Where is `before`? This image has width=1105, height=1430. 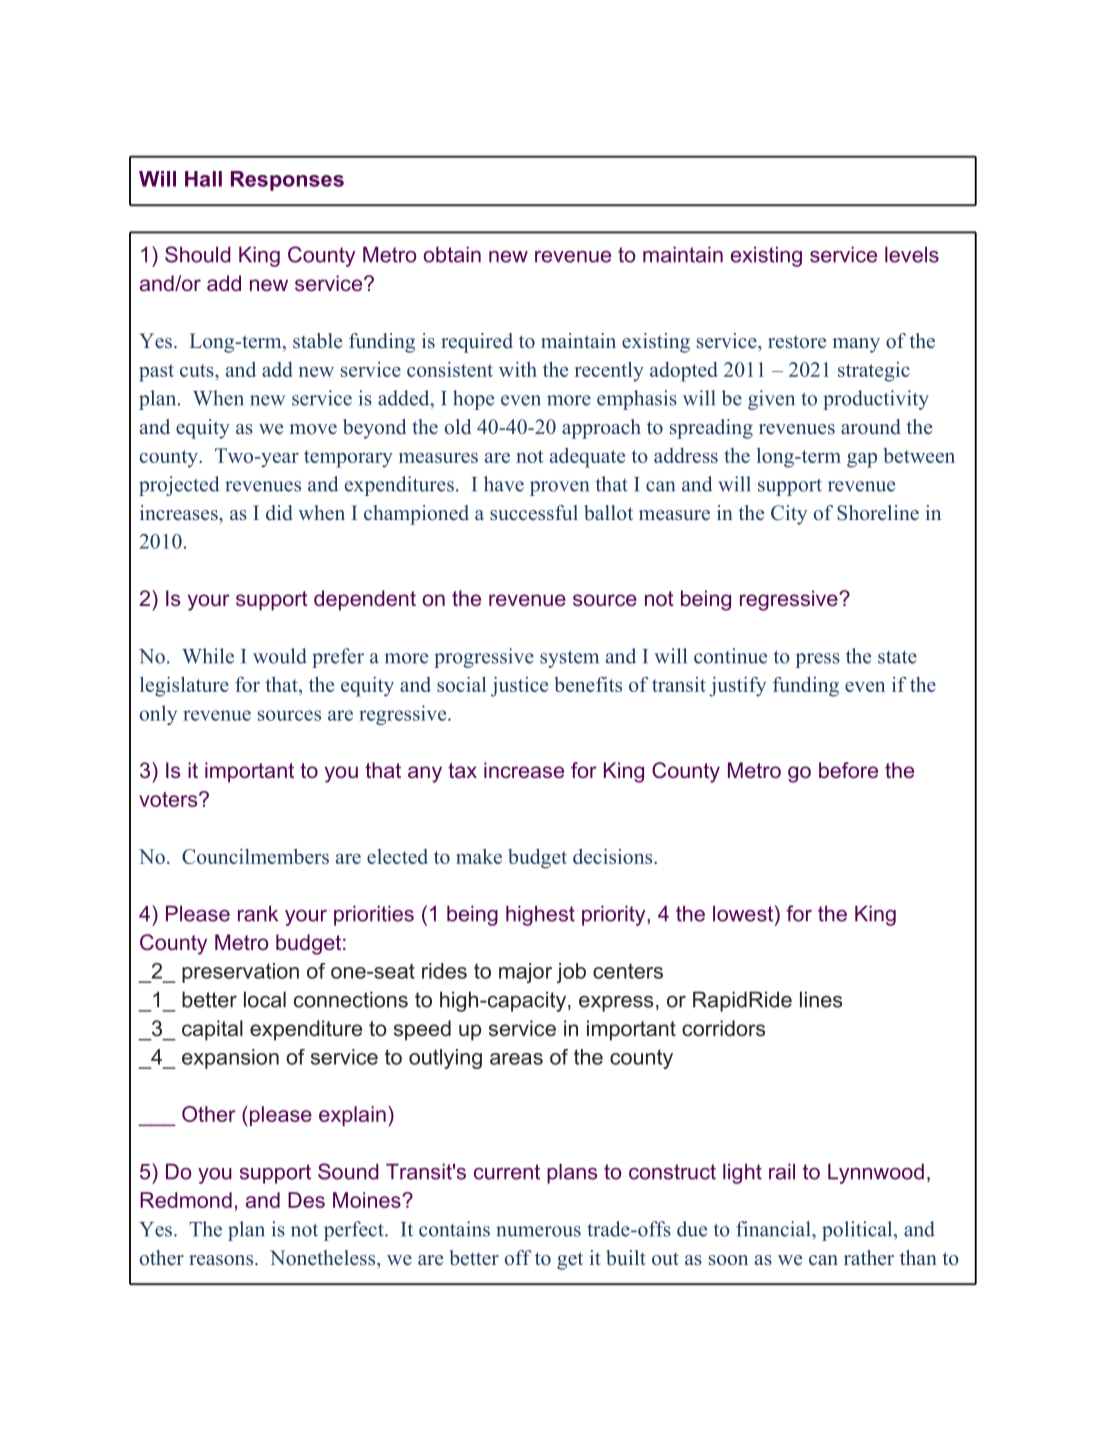
before is located at coordinates (848, 770).
